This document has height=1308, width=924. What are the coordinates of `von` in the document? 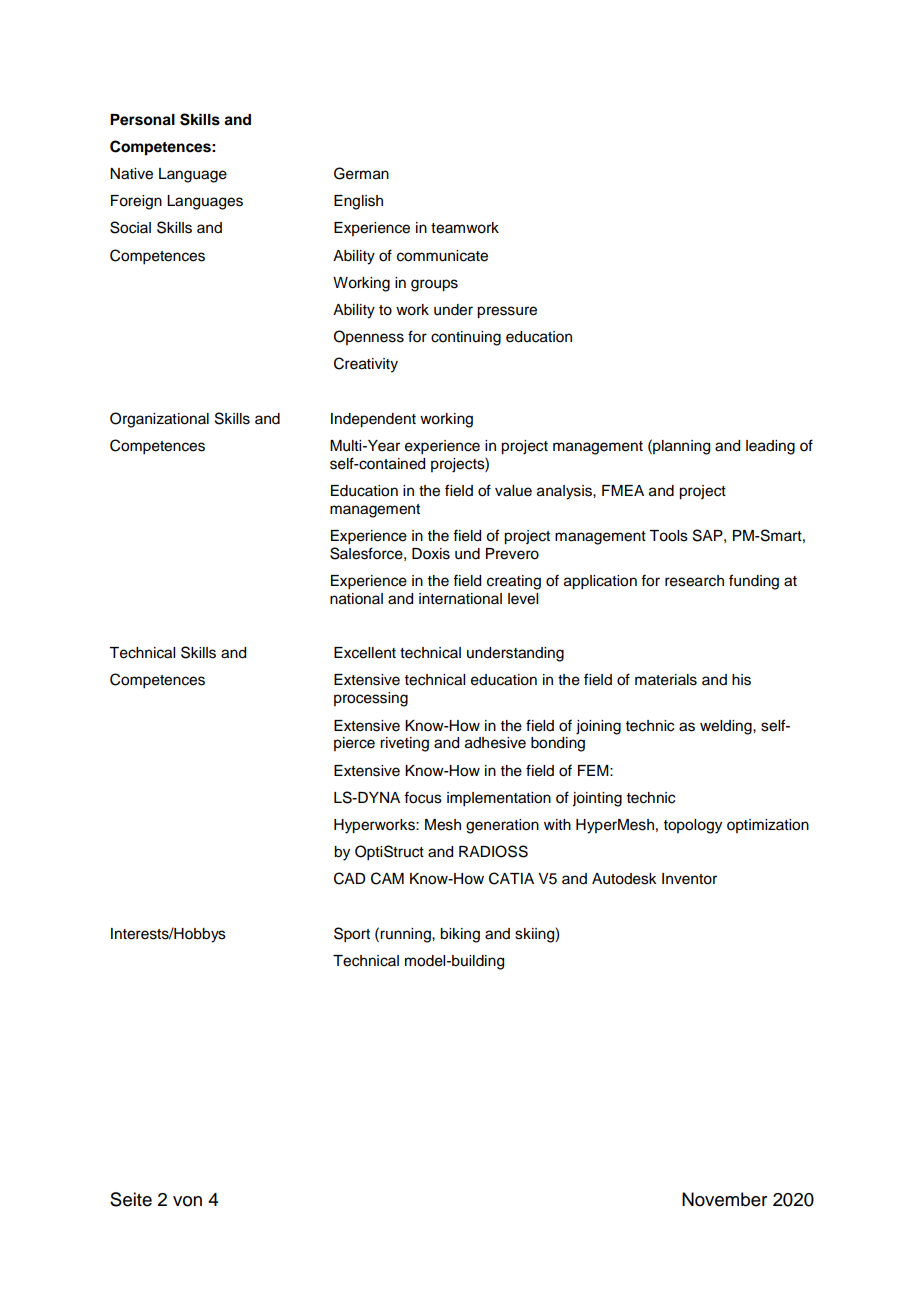 It's located at (187, 1201).
